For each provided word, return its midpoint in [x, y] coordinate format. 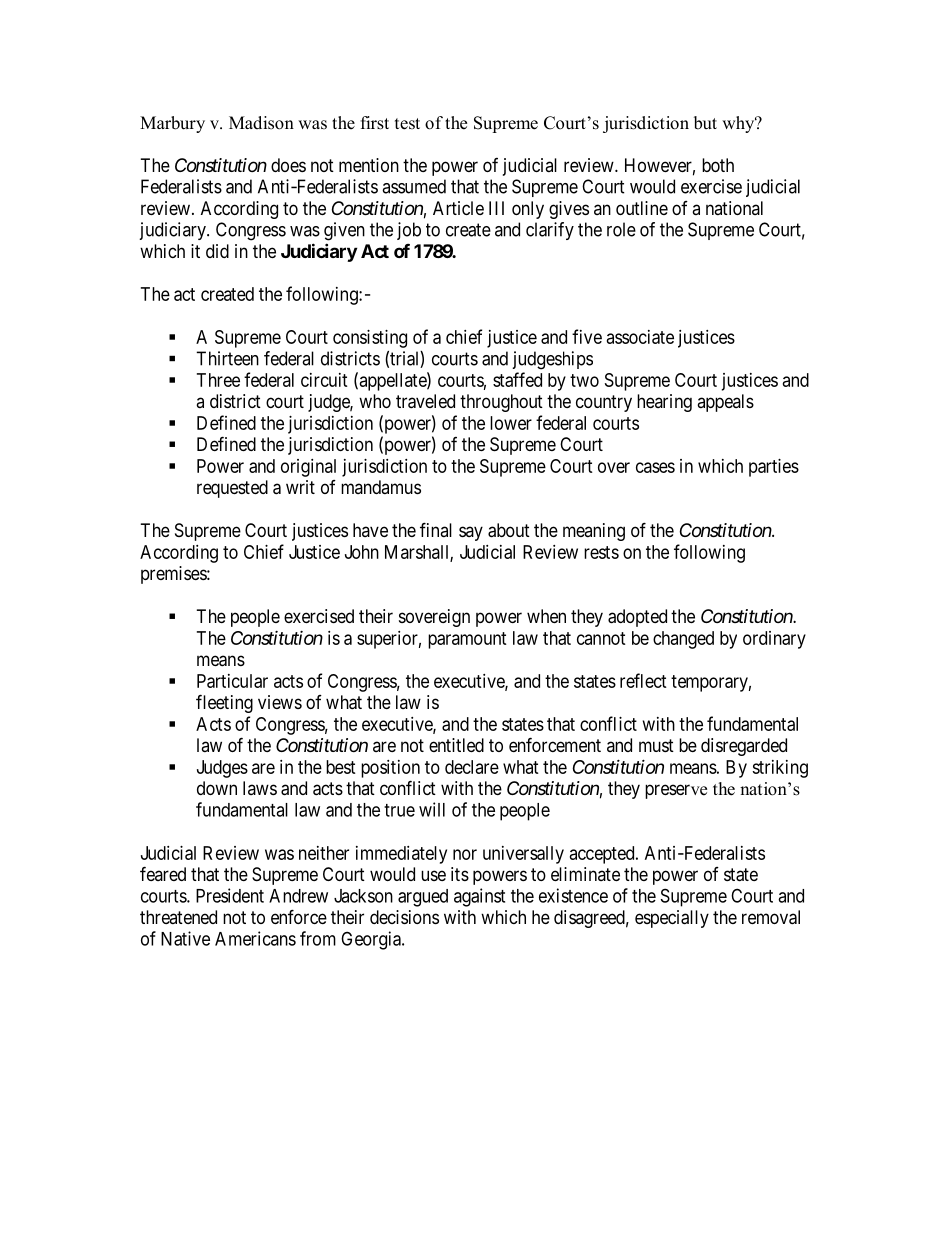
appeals [725, 403]
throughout [501, 403]
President [230, 895]
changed [683, 640]
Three [218, 380]
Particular [232, 681]
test [407, 124]
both [718, 165]
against [479, 897]
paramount [467, 640]
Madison [261, 123]
